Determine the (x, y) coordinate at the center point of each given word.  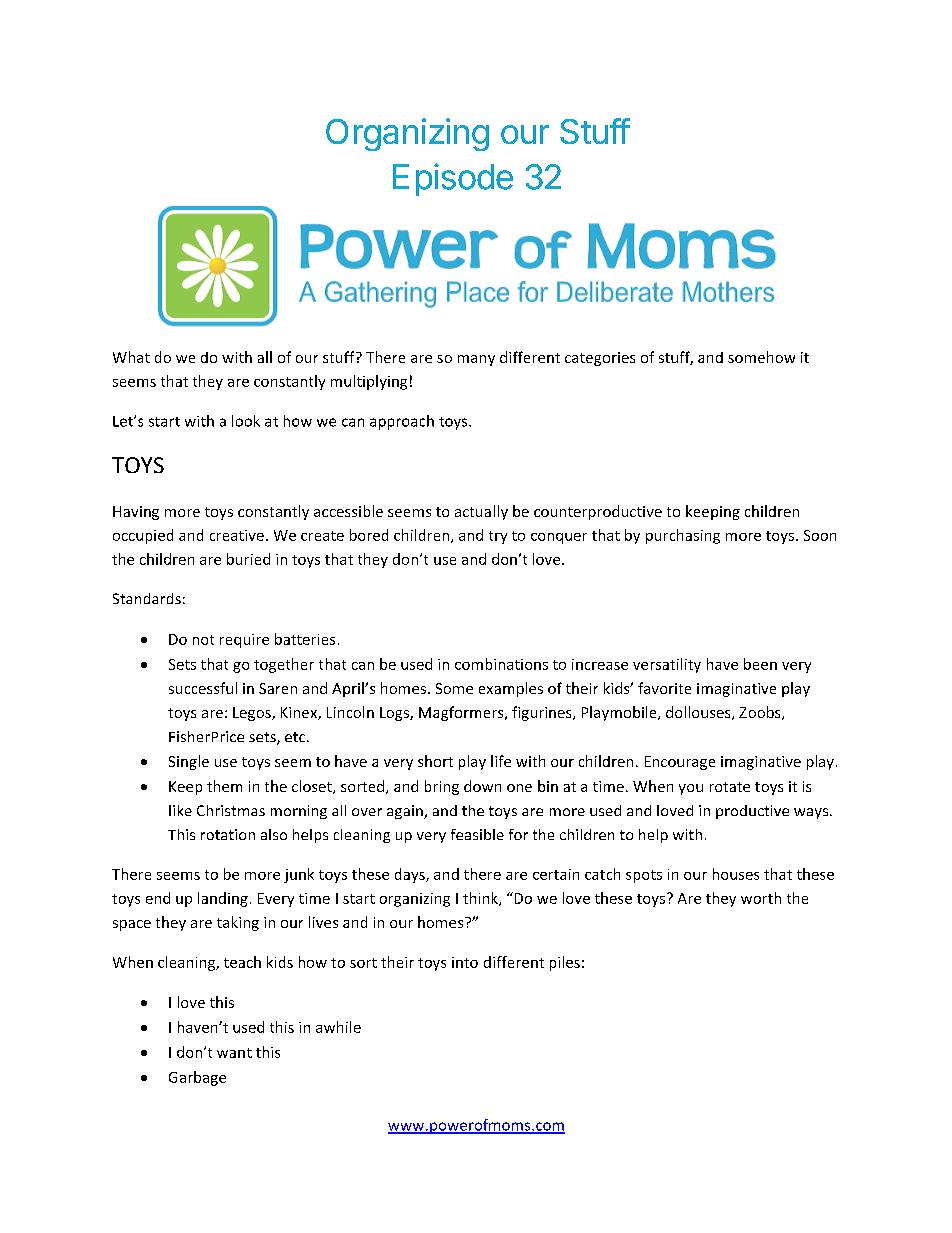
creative (237, 535)
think (481, 899)
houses (736, 874)
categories (600, 359)
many (476, 360)
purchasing (683, 536)
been (760, 664)
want (234, 1053)
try (498, 537)
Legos (253, 714)
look (246, 421)
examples (511, 689)
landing (223, 899)
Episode (453, 179)
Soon (820, 535)
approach (402, 422)
